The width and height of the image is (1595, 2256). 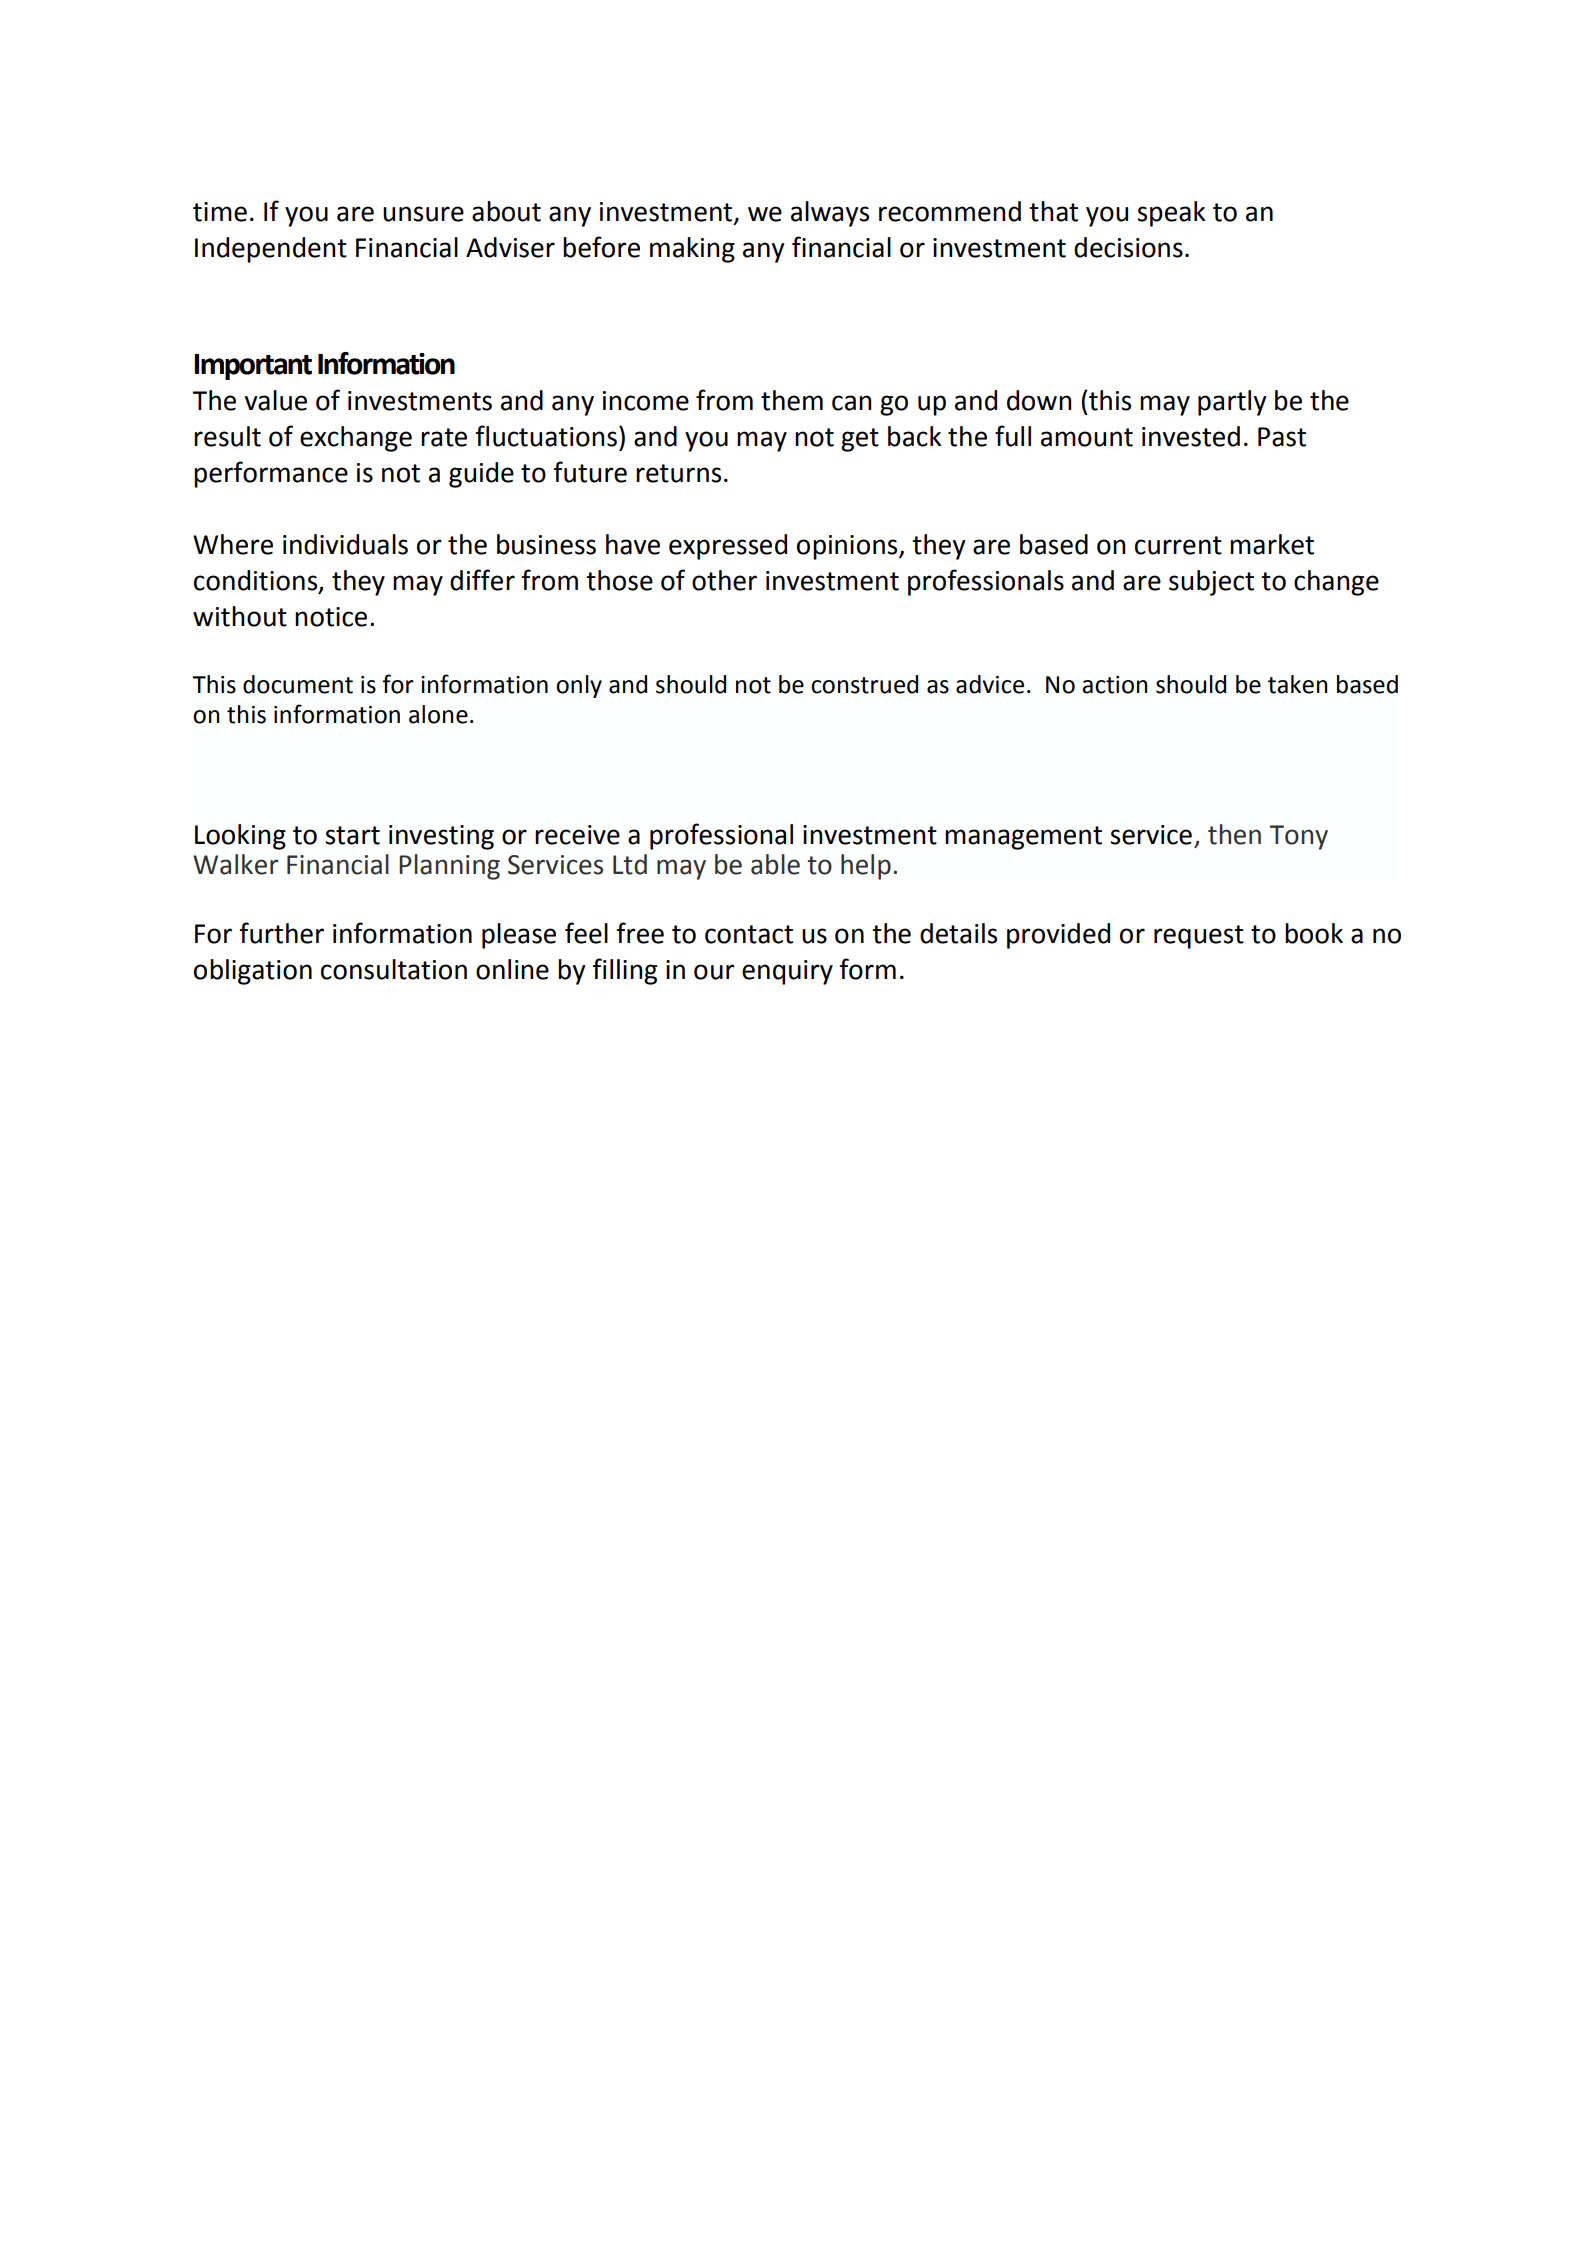 I want to click on consultation, so click(x=394, y=969).
